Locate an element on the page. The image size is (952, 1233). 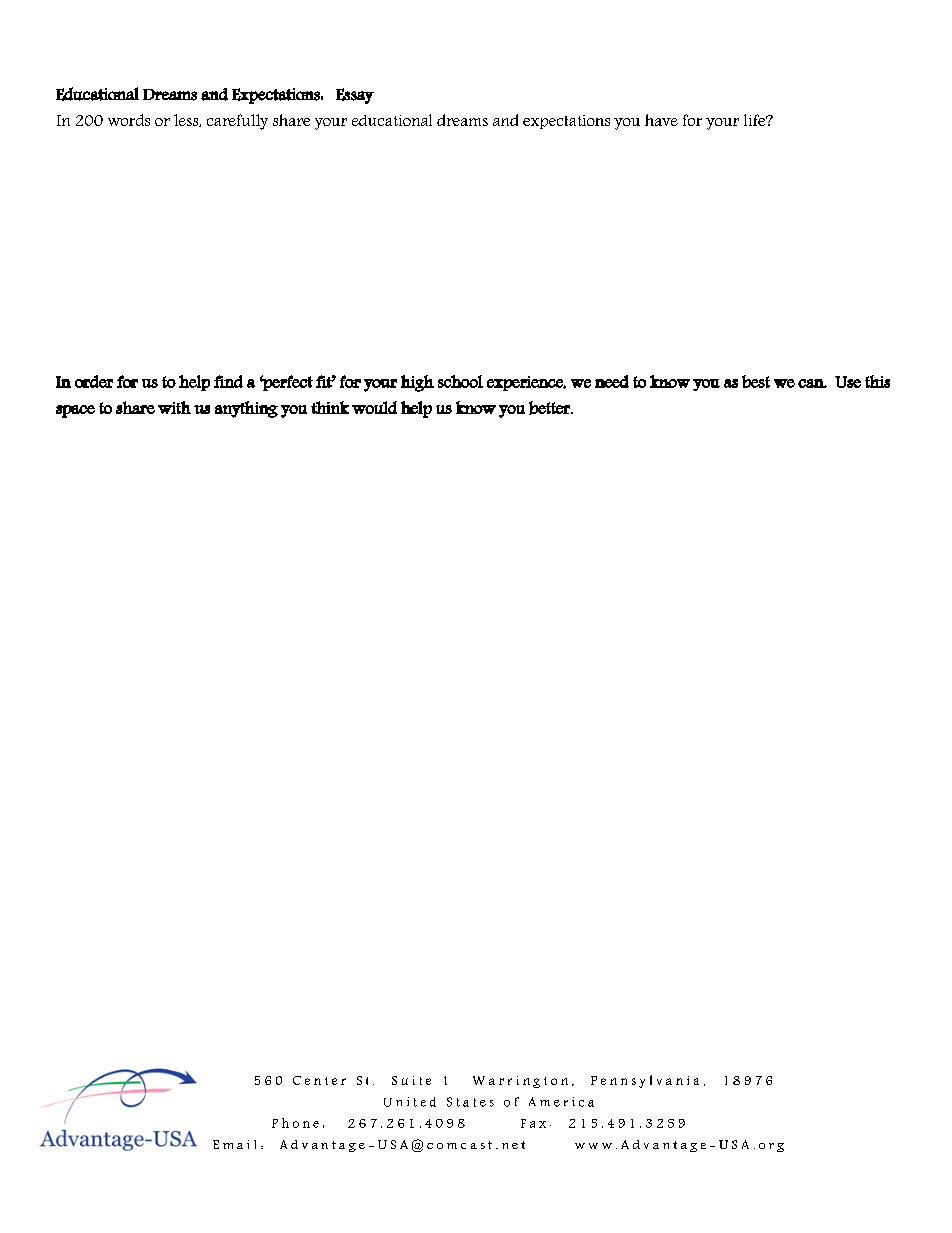
Email is located at coordinates (234, 1144).
